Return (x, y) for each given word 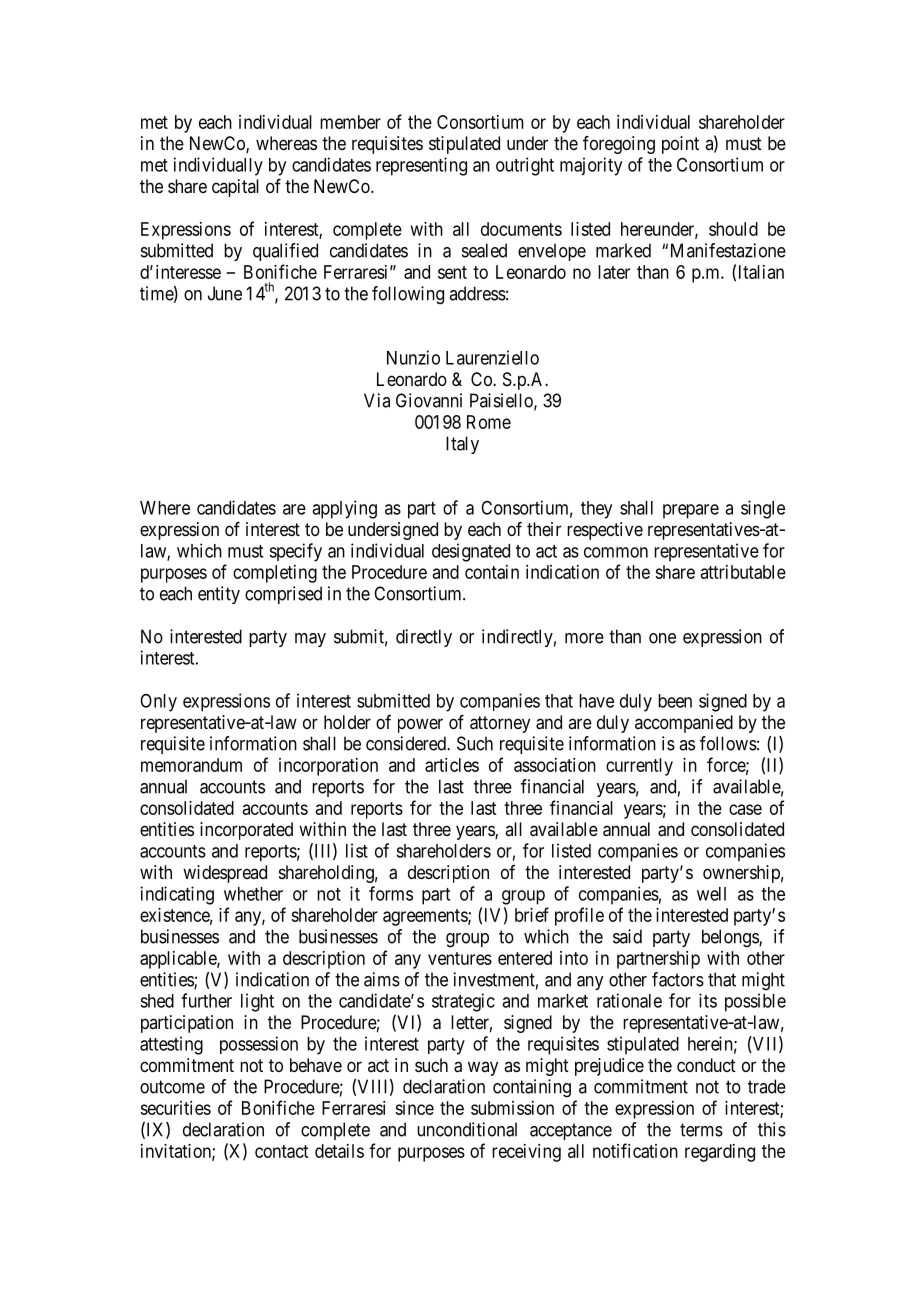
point (680, 145)
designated (471, 552)
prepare (691, 511)
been (675, 701)
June (225, 293)
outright (525, 166)
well (711, 894)
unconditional (467, 1129)
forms (391, 893)
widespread (225, 874)
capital (235, 188)
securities (175, 1108)
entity (219, 595)
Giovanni (429, 400)
